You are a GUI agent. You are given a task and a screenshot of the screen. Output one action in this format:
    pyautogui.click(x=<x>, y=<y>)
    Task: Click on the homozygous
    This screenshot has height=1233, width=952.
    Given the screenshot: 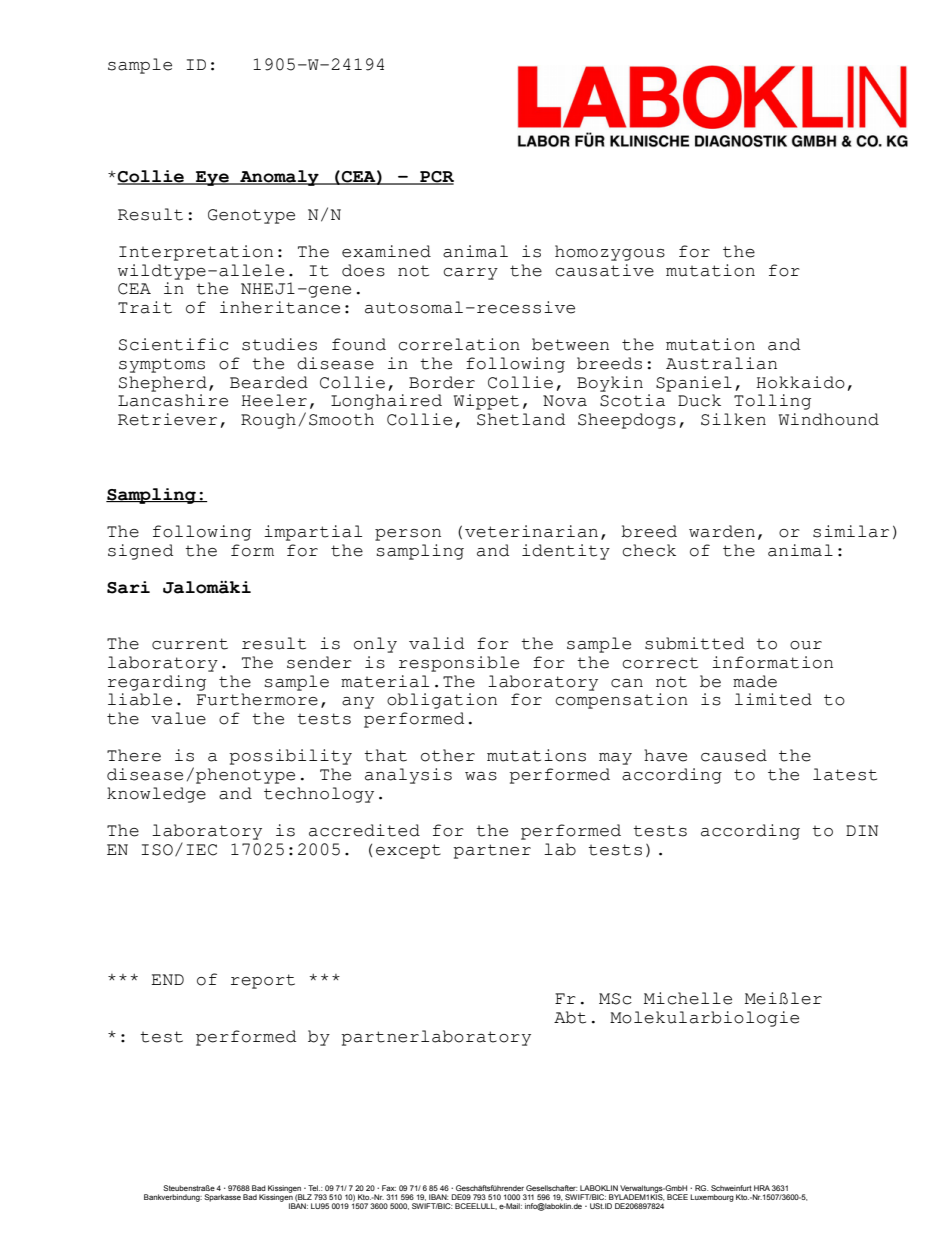 What is the action you would take?
    pyautogui.click(x=610, y=253)
